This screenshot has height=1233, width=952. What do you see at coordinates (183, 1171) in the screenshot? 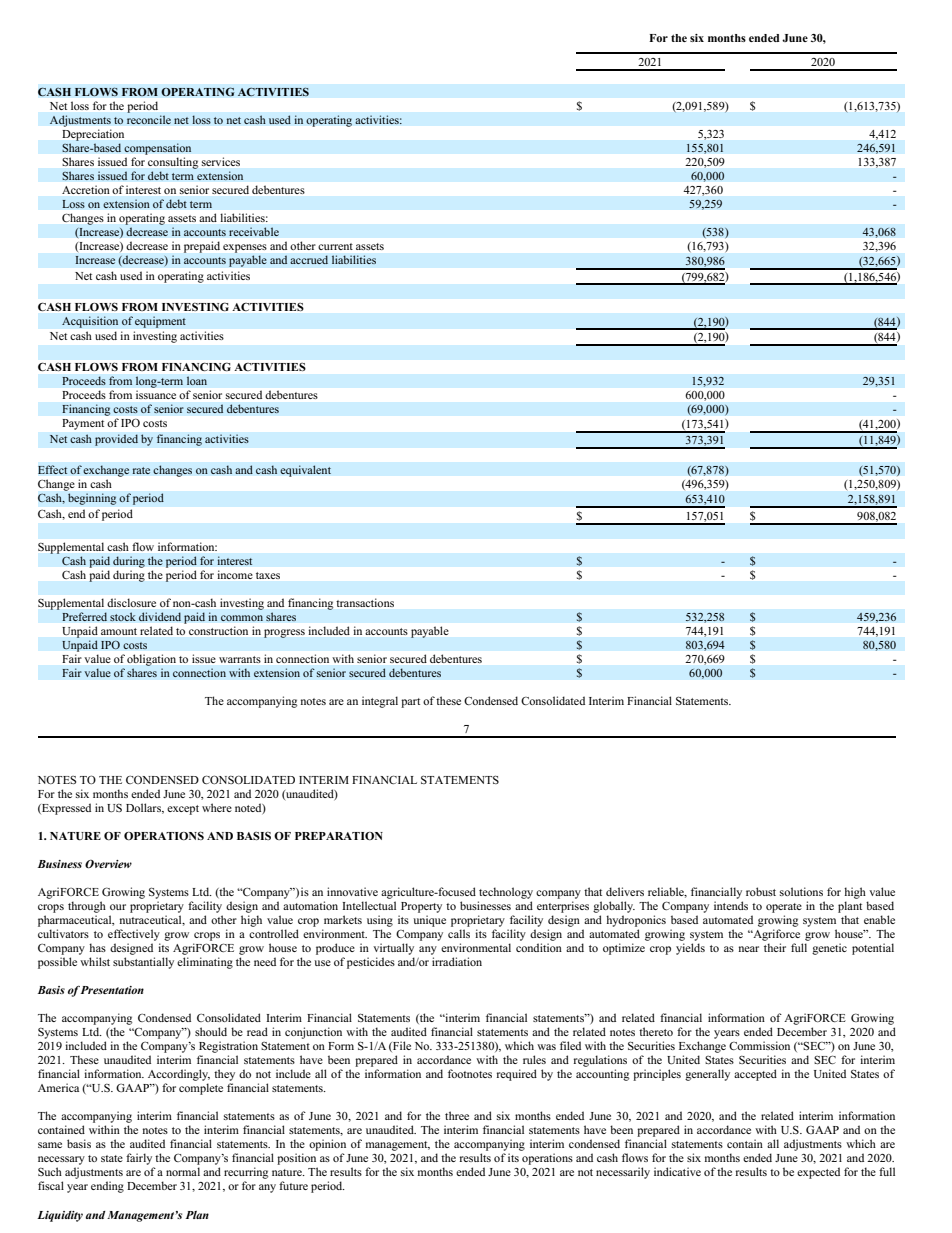
I see `normal` at bounding box center [183, 1171].
